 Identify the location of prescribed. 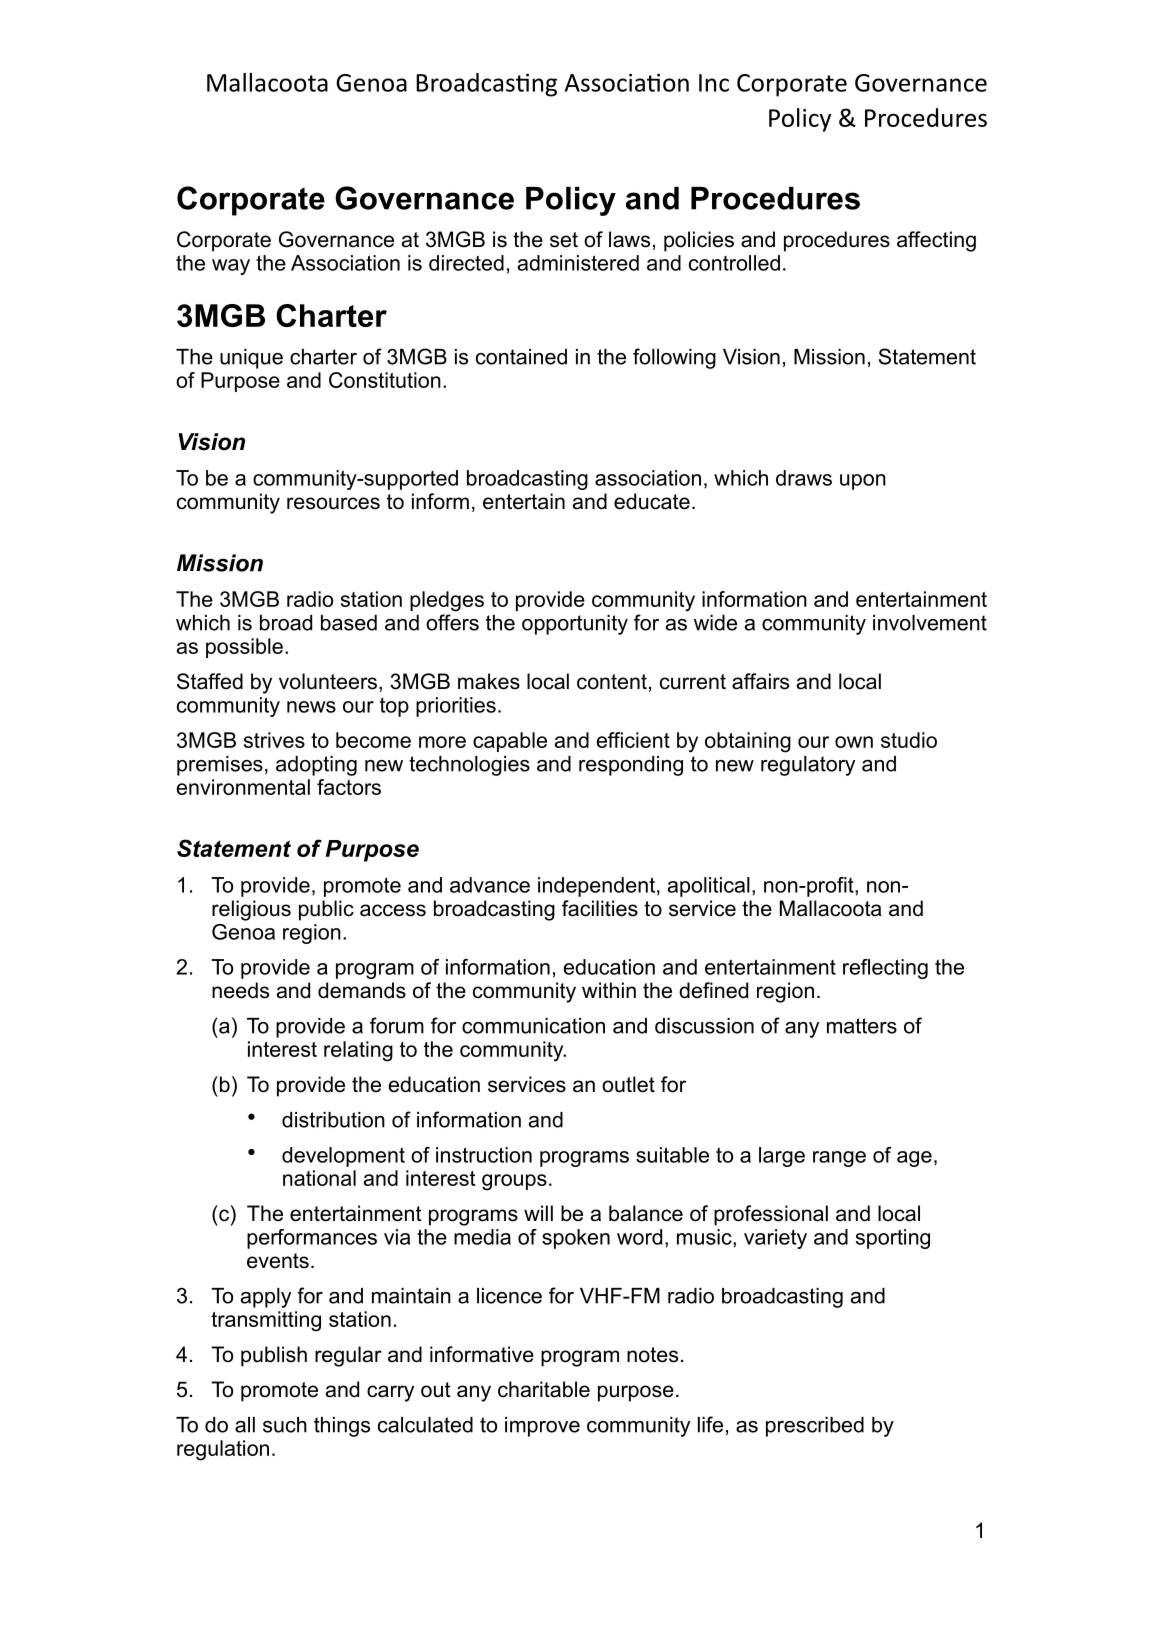
(815, 1427).
